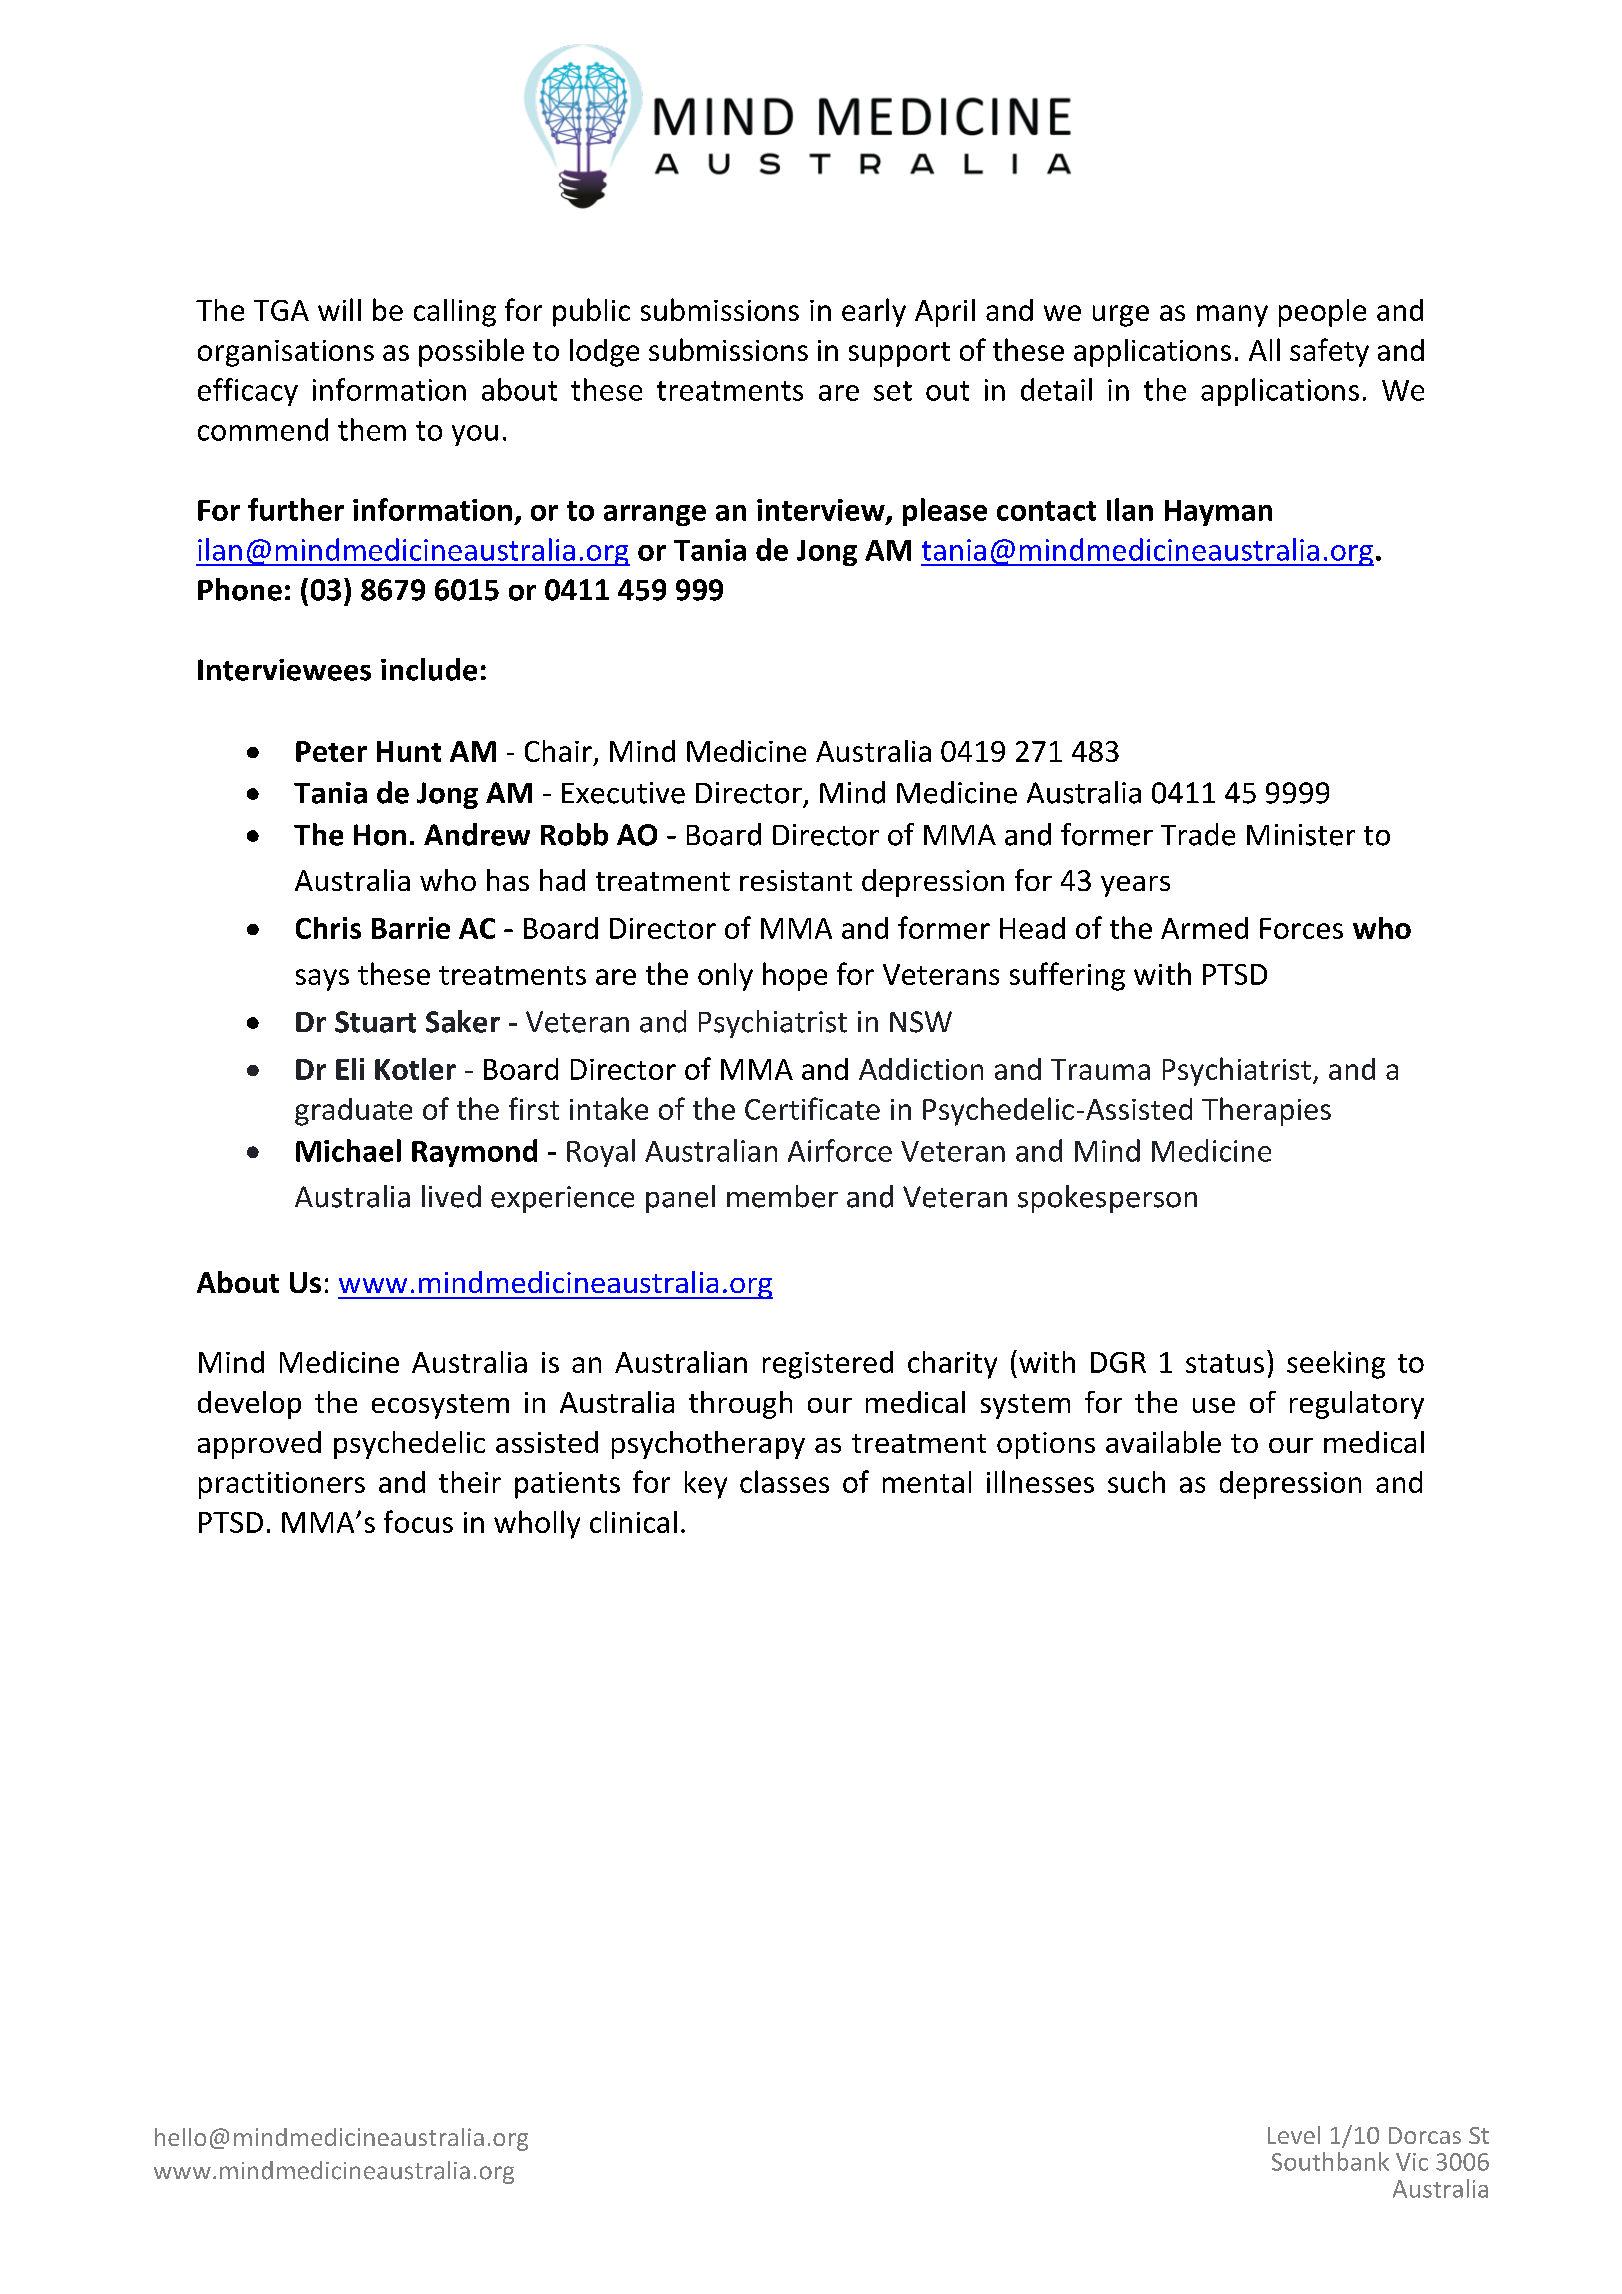 The height and width of the image is (2294, 1622). Describe the element at coordinates (784, 1481) in the image. I see `classes` at that location.
